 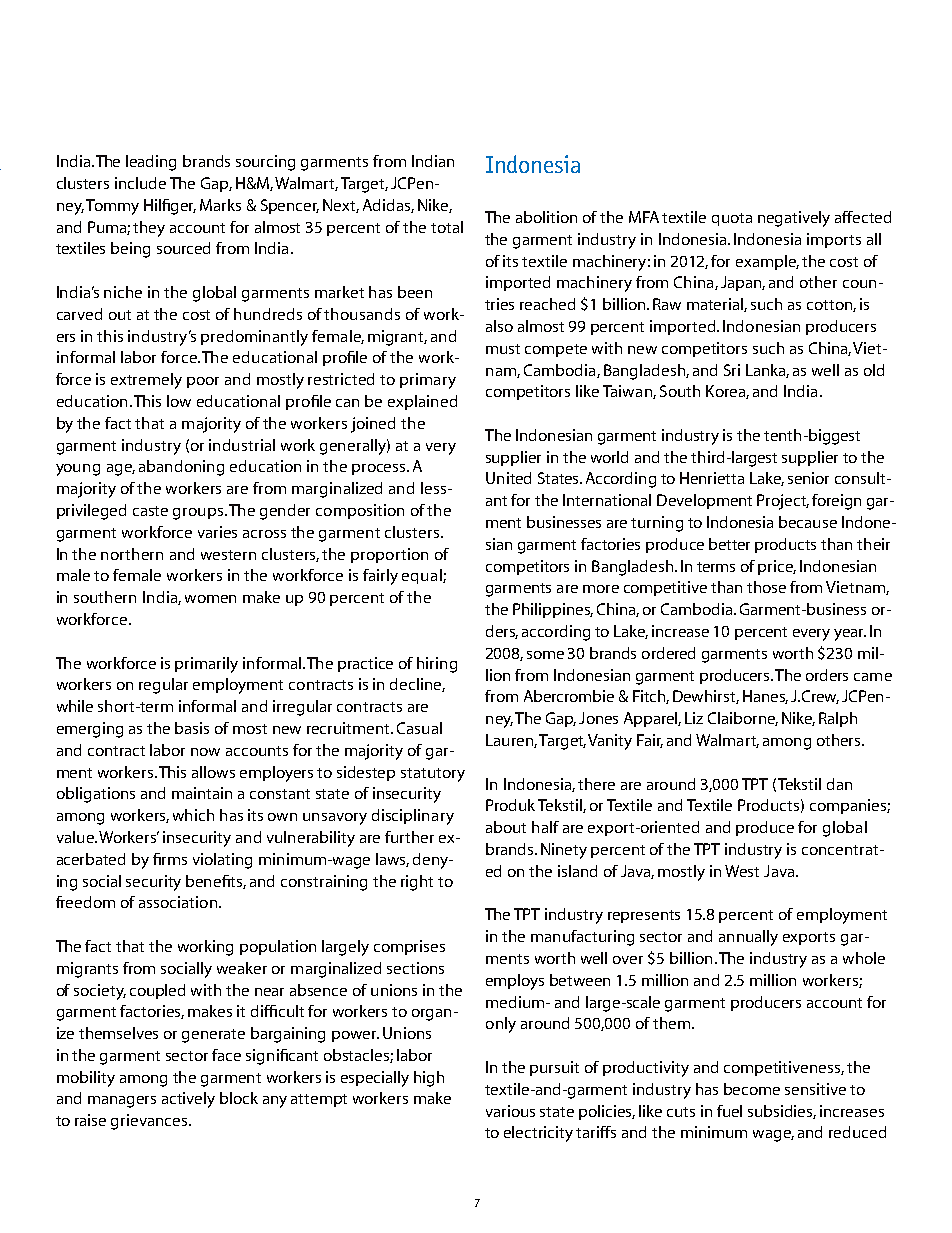 What do you see at coordinates (782, 1112) in the screenshot?
I see `subsidies` at bounding box center [782, 1112].
